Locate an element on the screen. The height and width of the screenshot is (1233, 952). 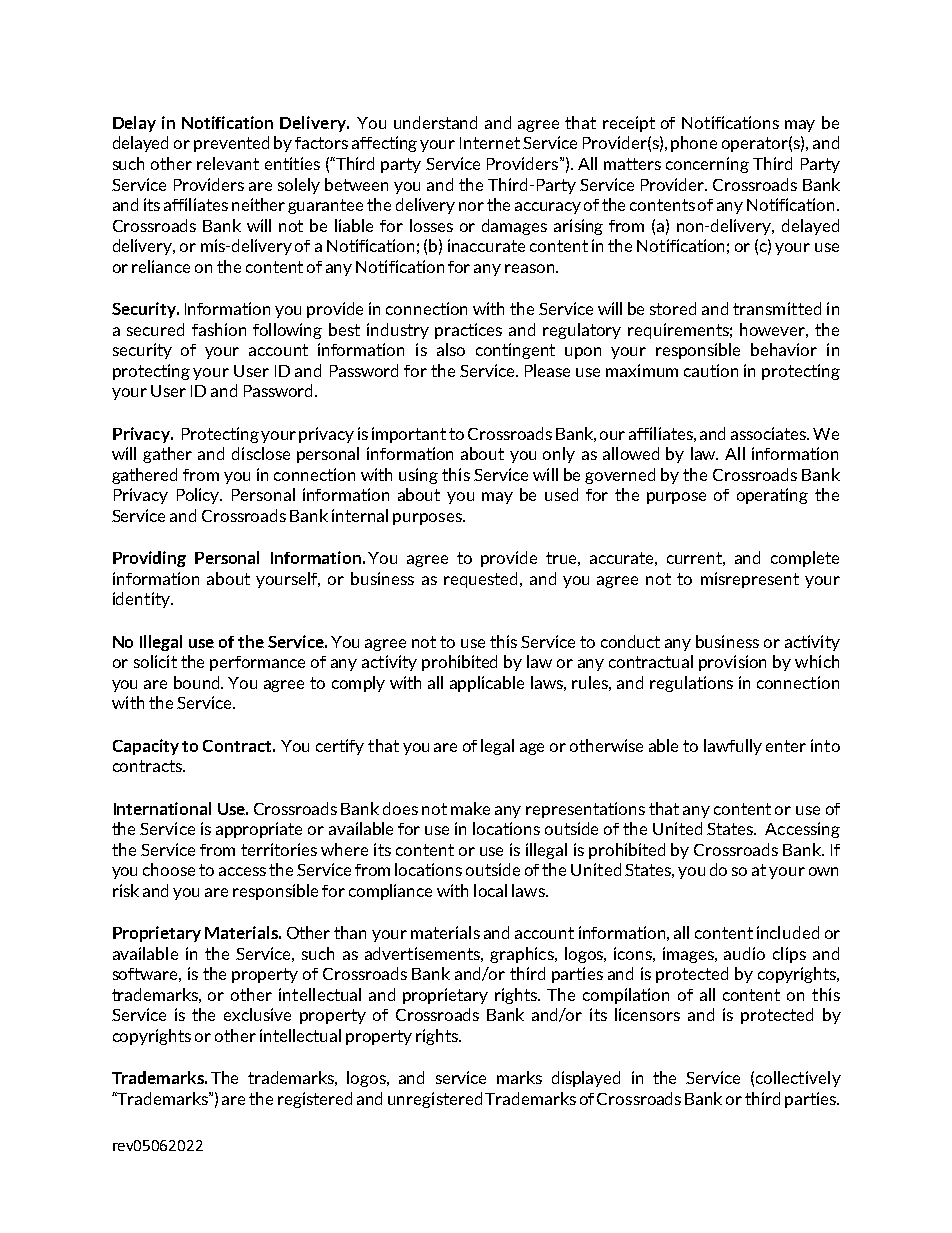
exclusive is located at coordinates (257, 1014).
